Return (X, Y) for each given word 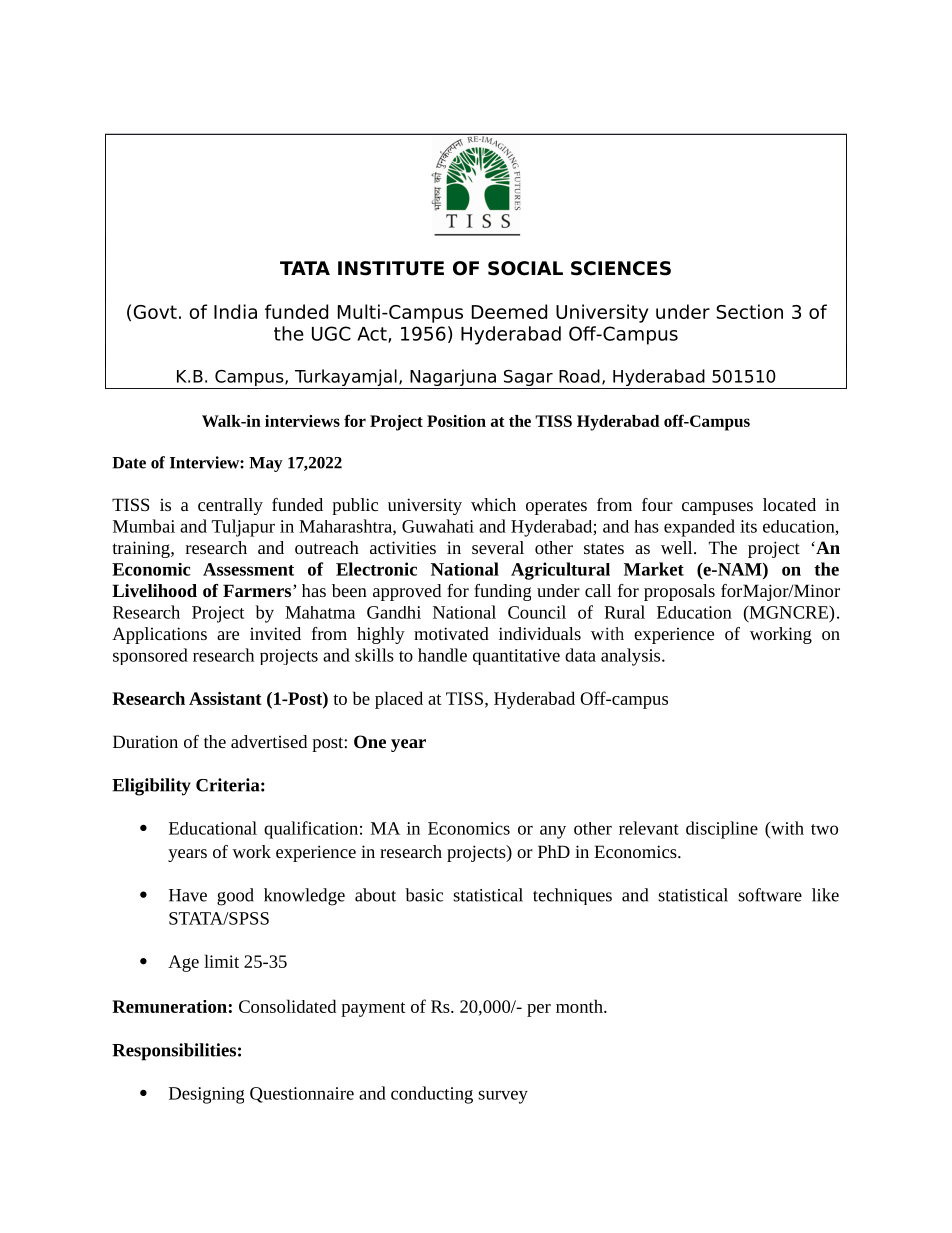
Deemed (509, 311)
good (235, 897)
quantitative (516, 657)
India (235, 311)
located (789, 504)
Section (749, 311)
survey (503, 1097)
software (770, 895)
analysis (632, 657)
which (493, 504)
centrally (230, 506)
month (580, 1006)
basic (424, 895)
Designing (206, 1095)
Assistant (225, 698)
